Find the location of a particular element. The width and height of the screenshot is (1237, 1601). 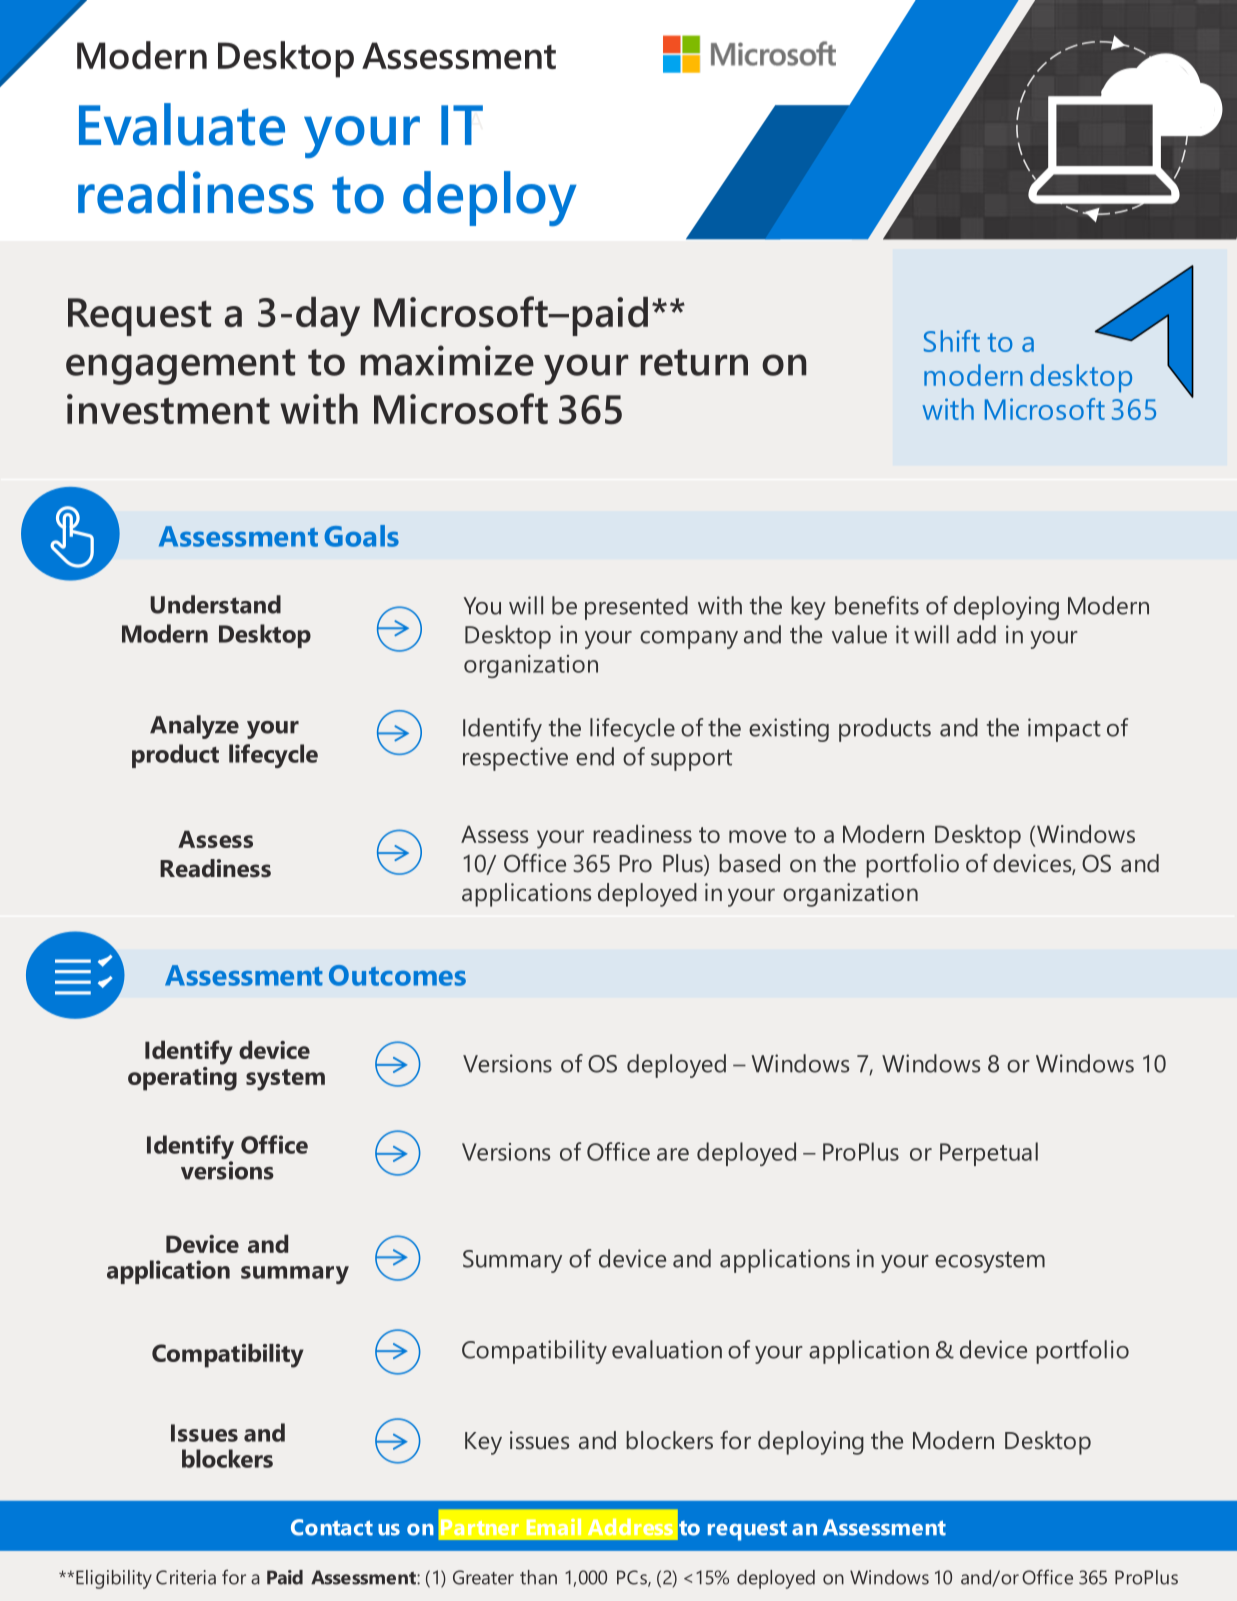

Analyze is located at coordinates (194, 727).
